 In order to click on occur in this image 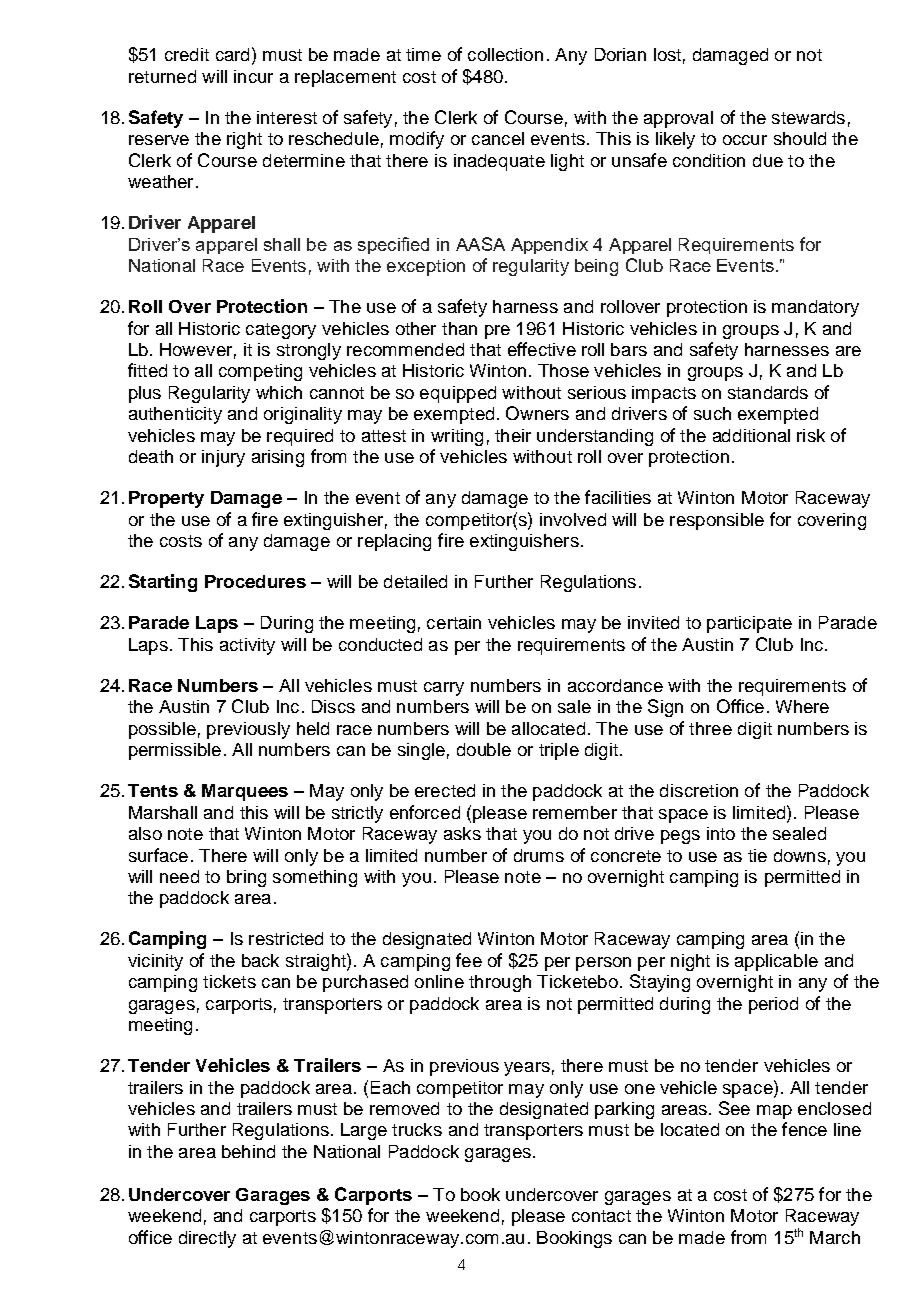, I will do `click(745, 140)`.
